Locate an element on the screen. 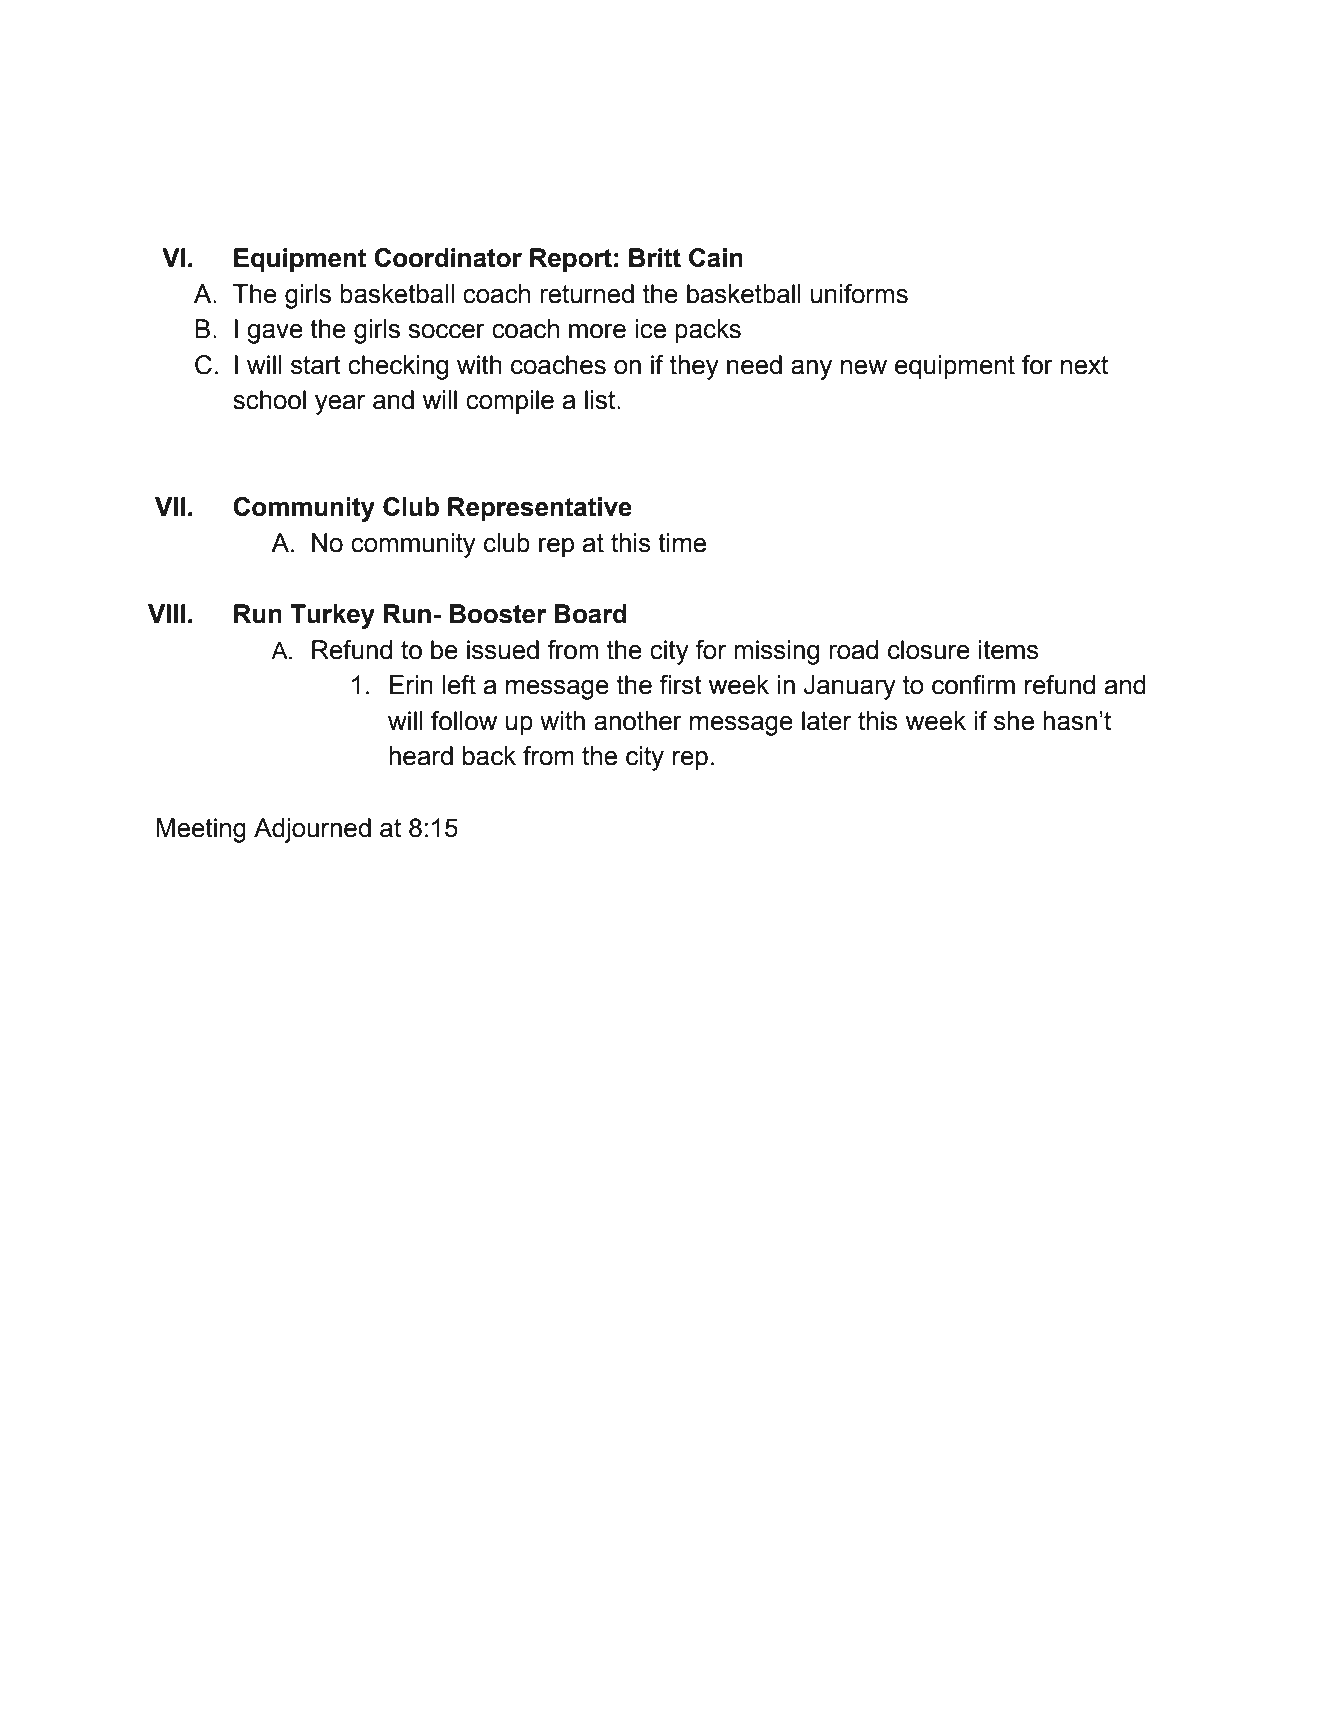  first is located at coordinates (680, 685).
